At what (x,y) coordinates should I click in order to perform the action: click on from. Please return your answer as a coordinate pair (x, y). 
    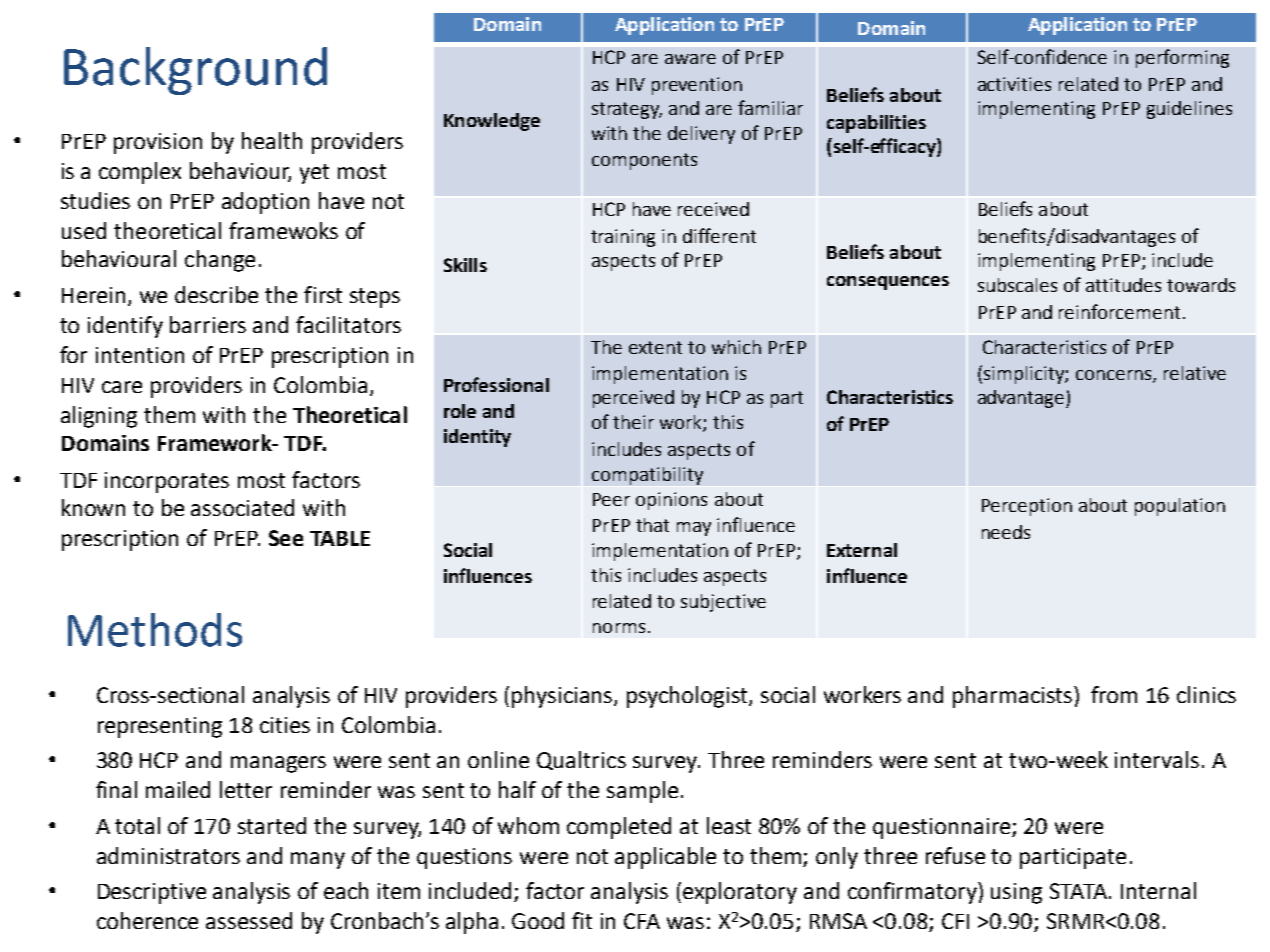
    Looking at the image, I should click on (1114, 694).
